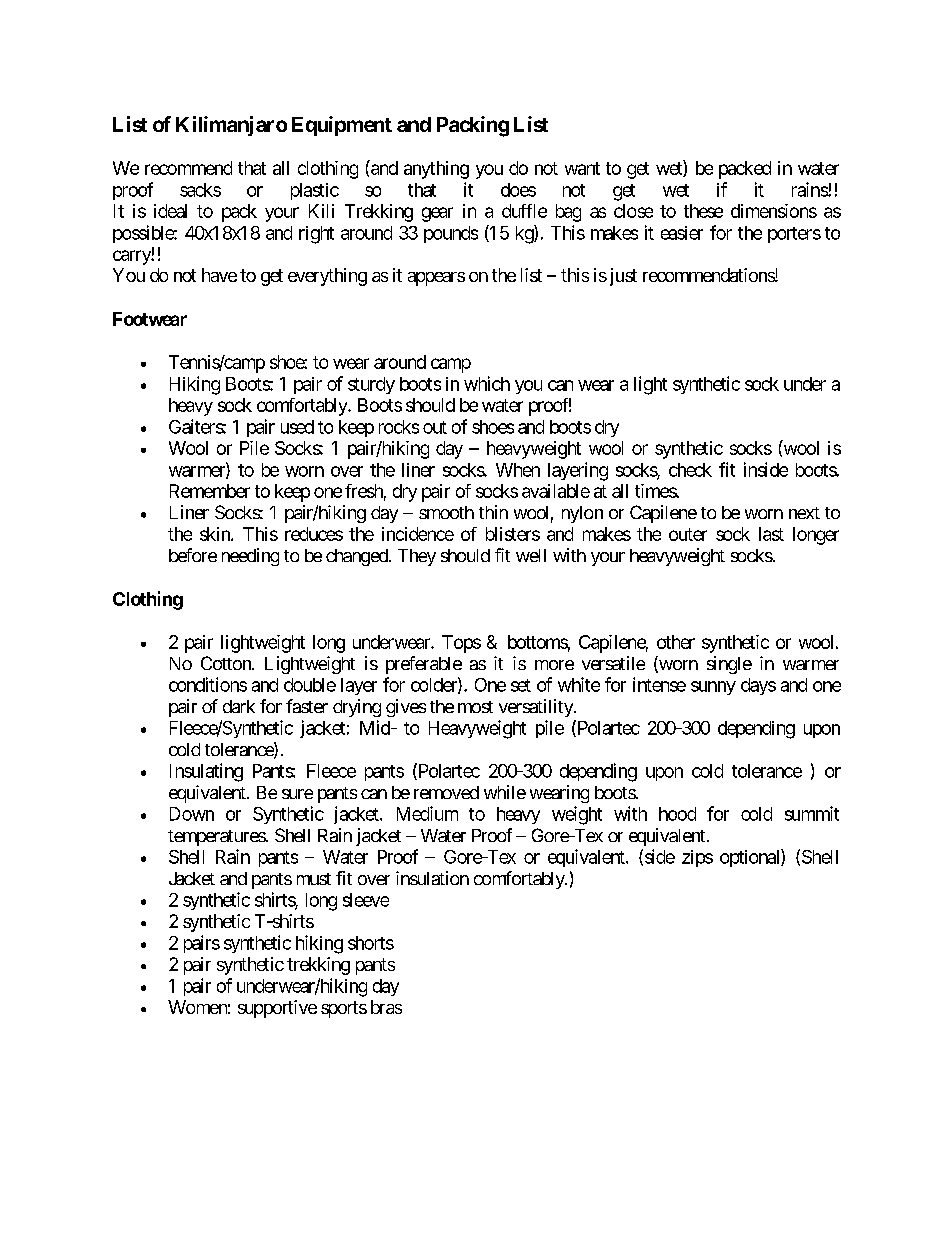 This document has height=1233, width=952. Describe the element at coordinates (277, 1009) in the document. I see `supportive` at that location.
